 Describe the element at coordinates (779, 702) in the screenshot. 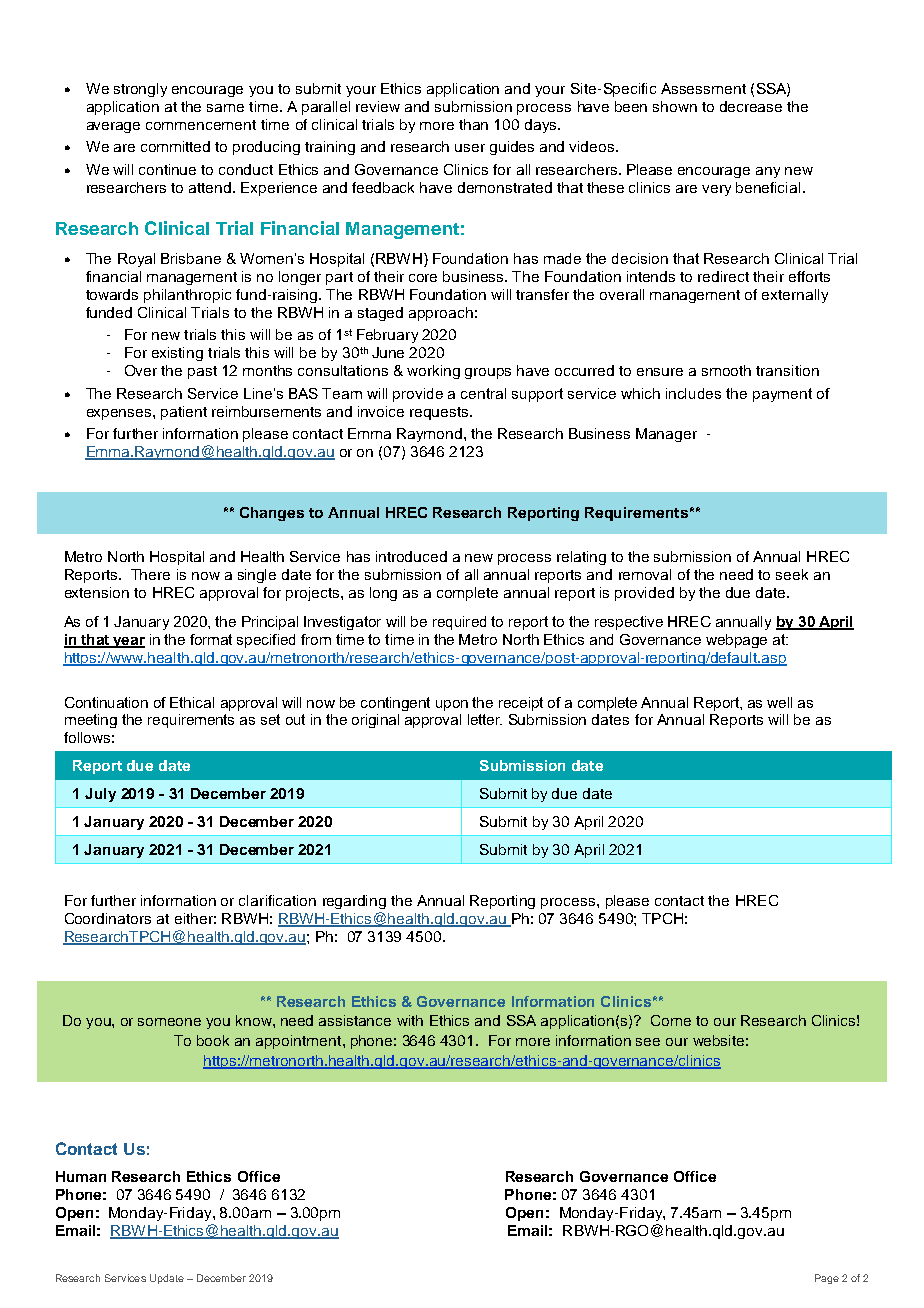

I see `well` at that location.
